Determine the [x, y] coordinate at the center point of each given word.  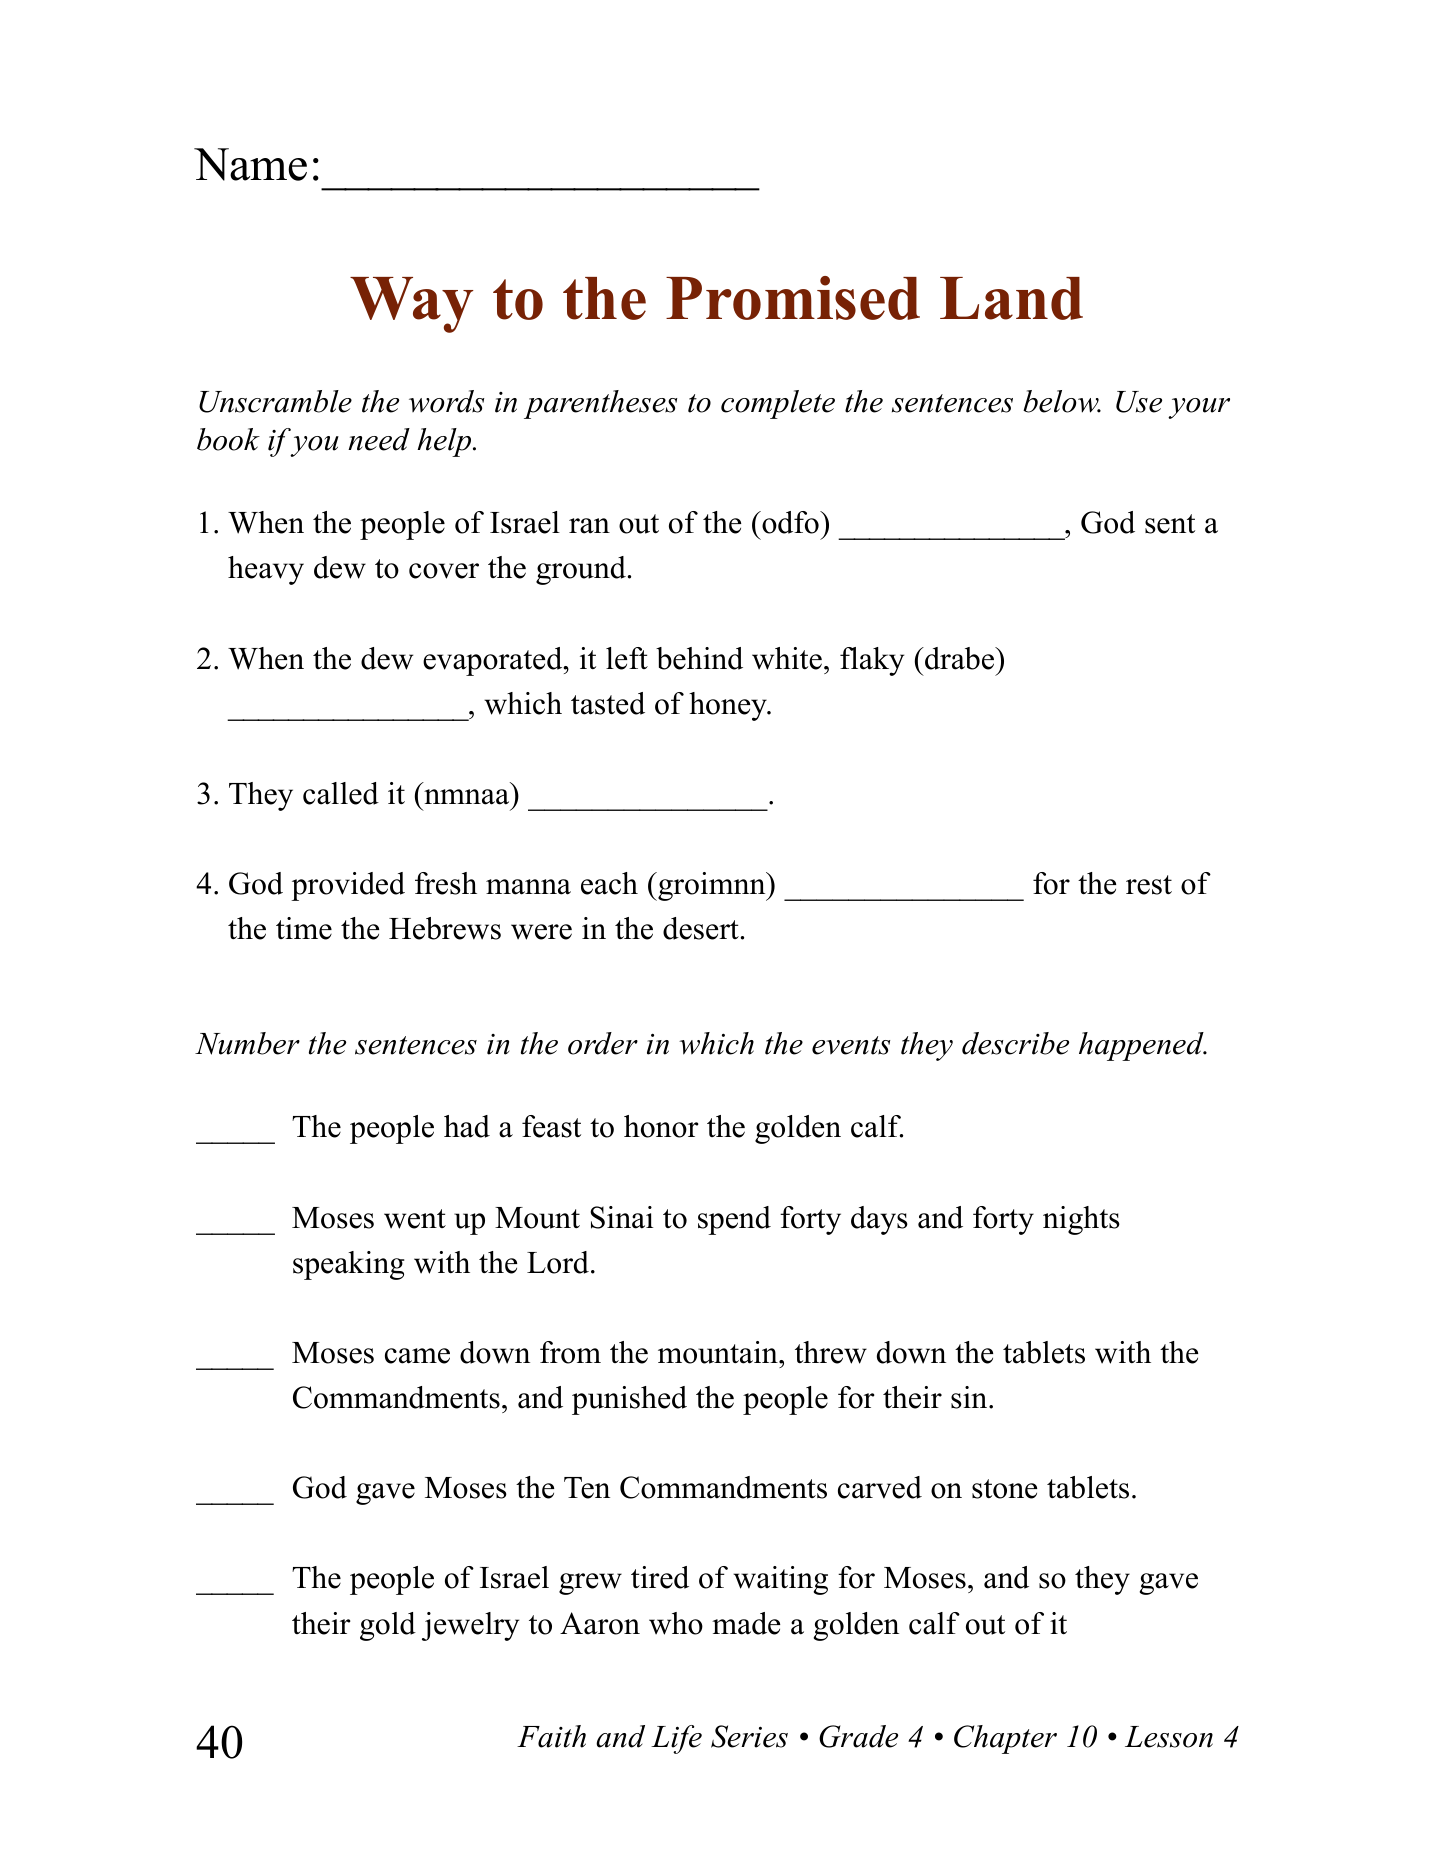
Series [749, 1736]
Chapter [1005, 1739]
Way [412, 305]
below [1062, 401]
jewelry [470, 1626]
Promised [793, 298]
